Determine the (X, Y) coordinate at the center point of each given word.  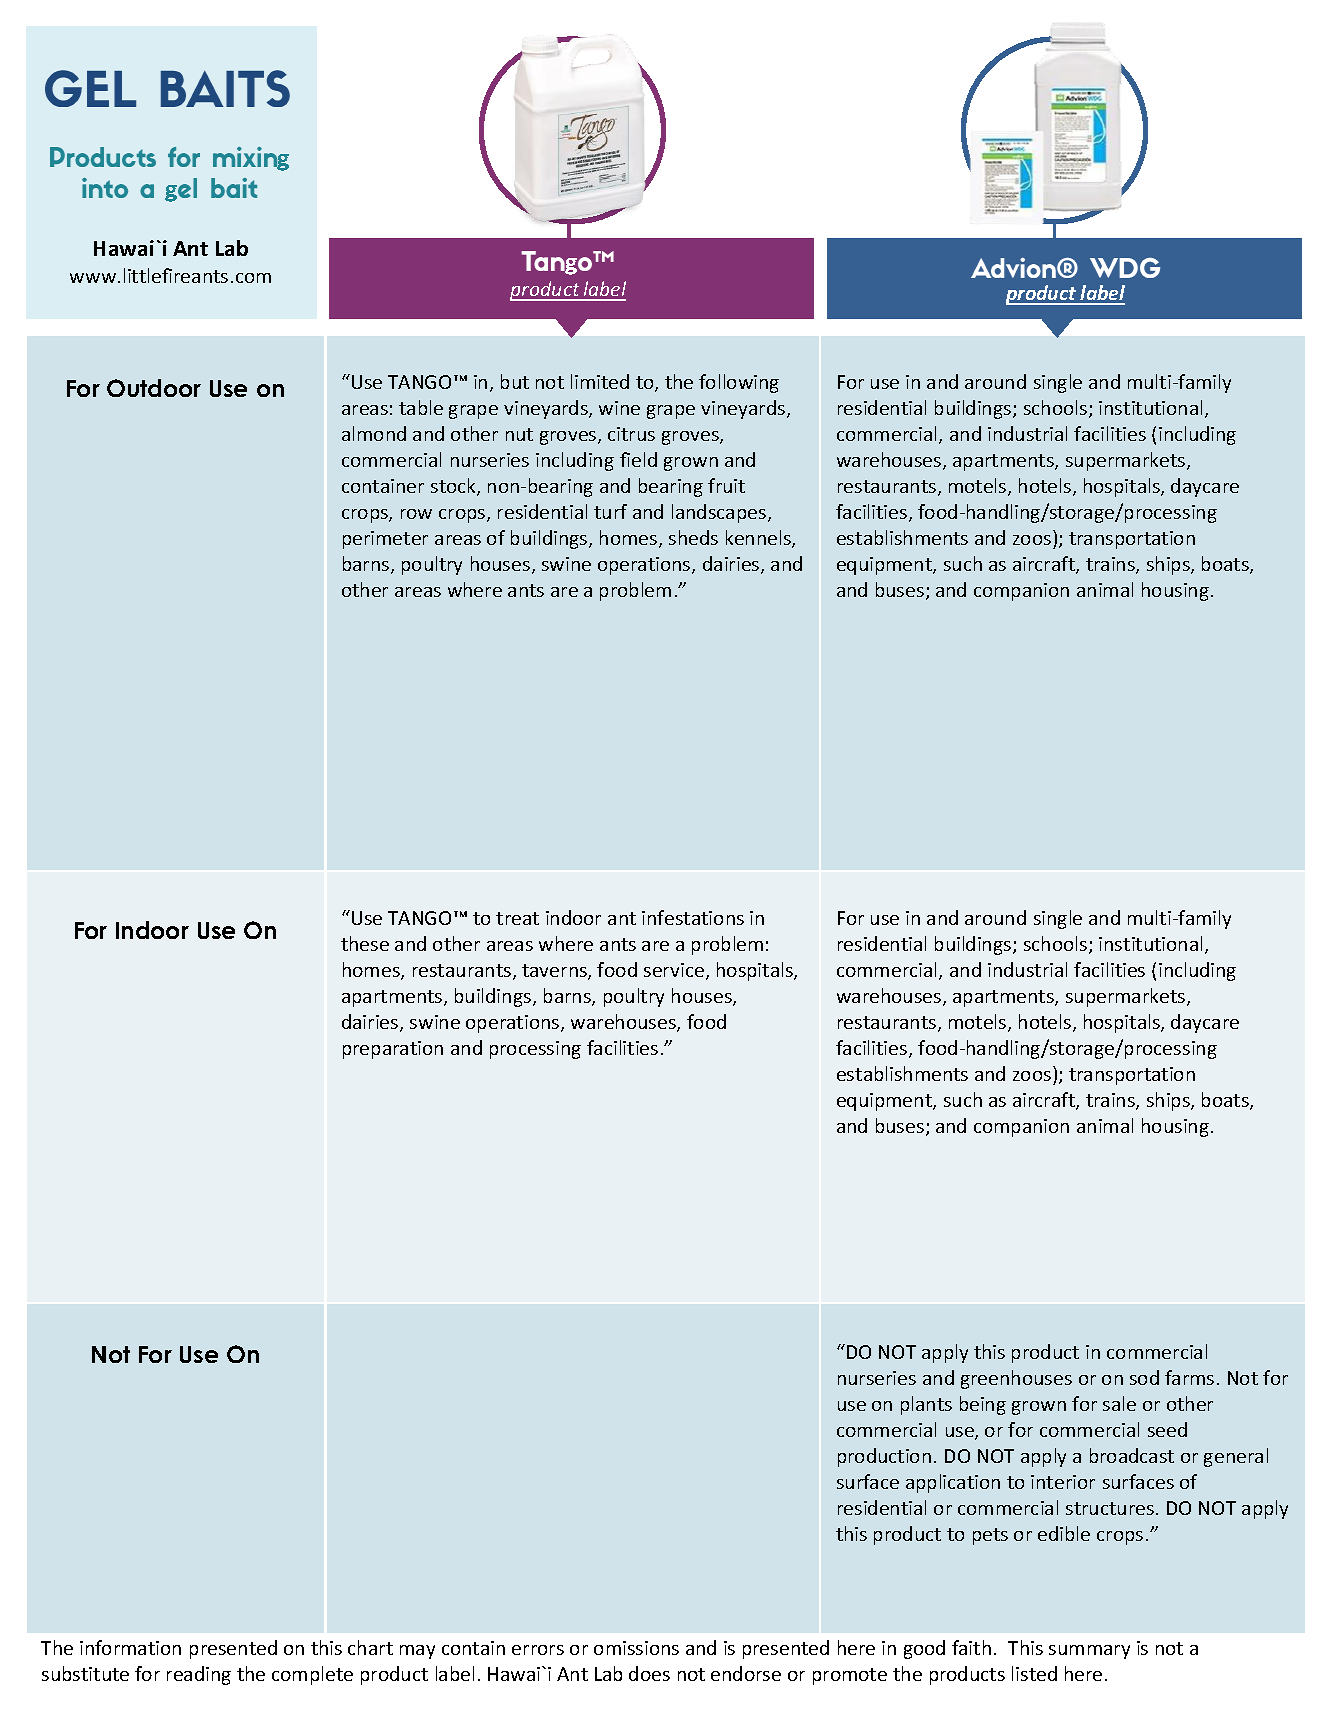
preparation (393, 1050)
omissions (636, 1648)
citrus (631, 434)
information (130, 1647)
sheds (693, 537)
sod (1144, 1377)
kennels (759, 539)
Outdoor (154, 388)
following (739, 383)
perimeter (385, 540)
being (983, 1405)
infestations (693, 917)
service (674, 970)
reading (199, 1675)
